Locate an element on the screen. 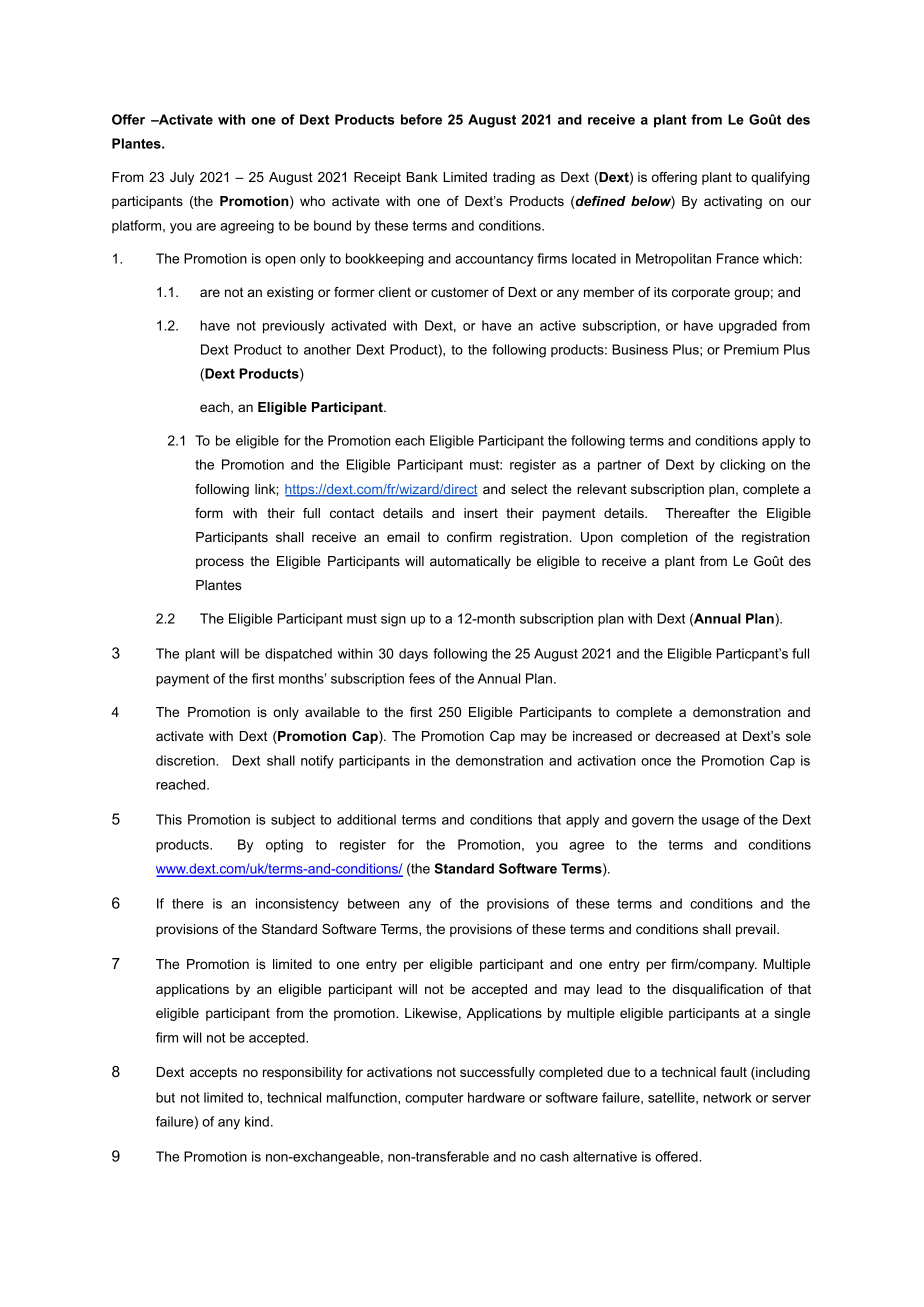 The width and height of the screenshot is (924, 1307). kind is located at coordinates (257, 1121).
